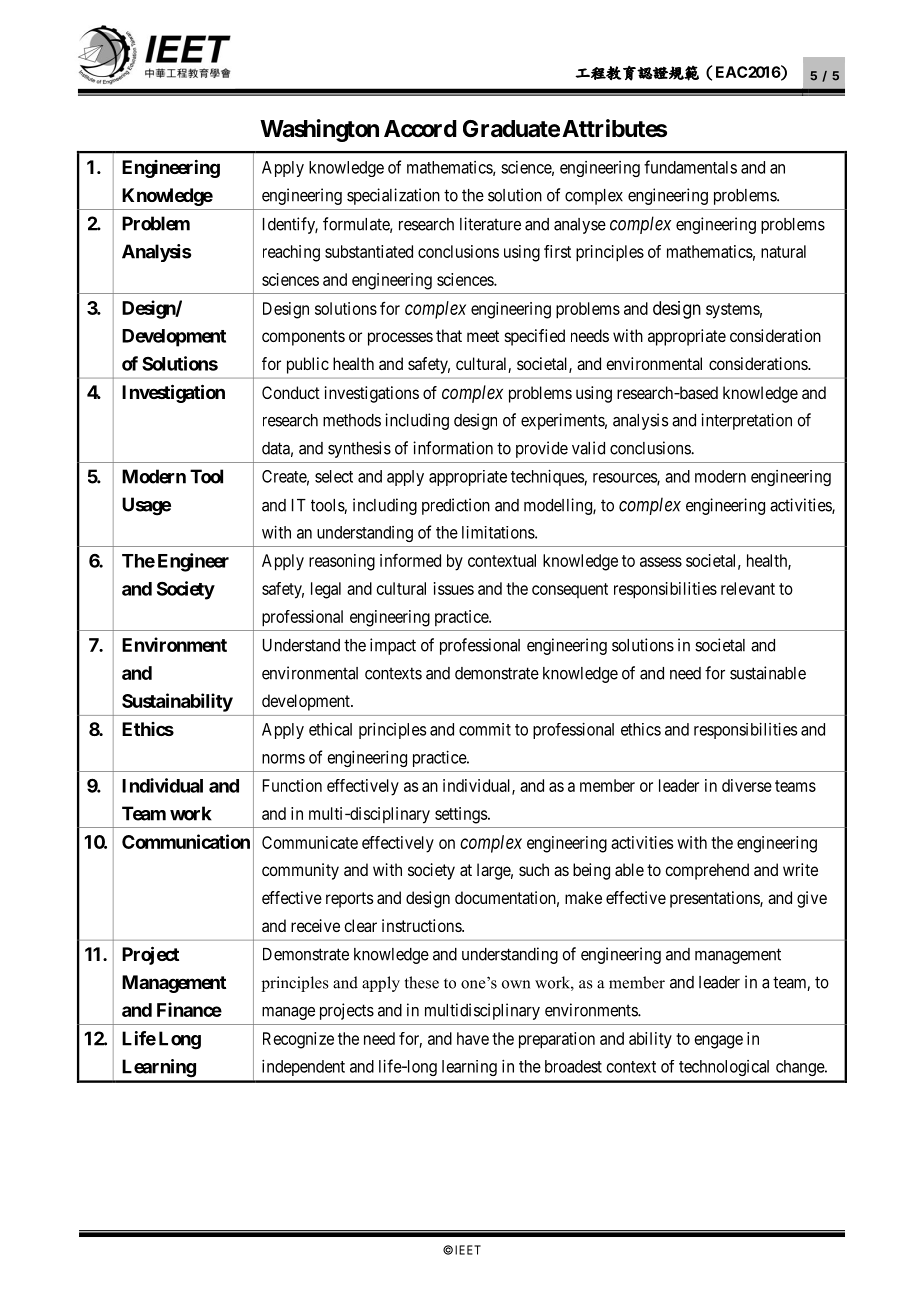  Describe the element at coordinates (473, 1038) in the image. I see `have` at that location.
